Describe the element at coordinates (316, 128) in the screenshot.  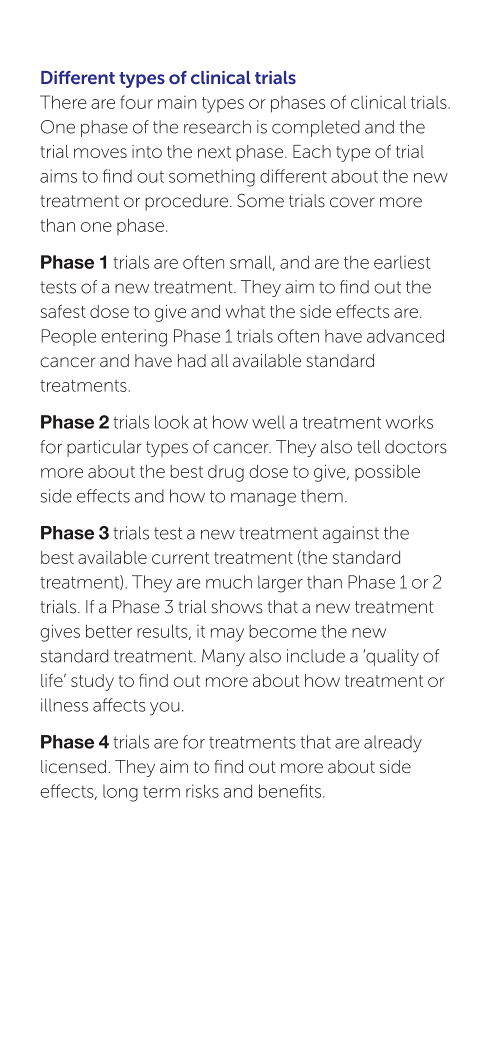
I see `completed` at that location.
